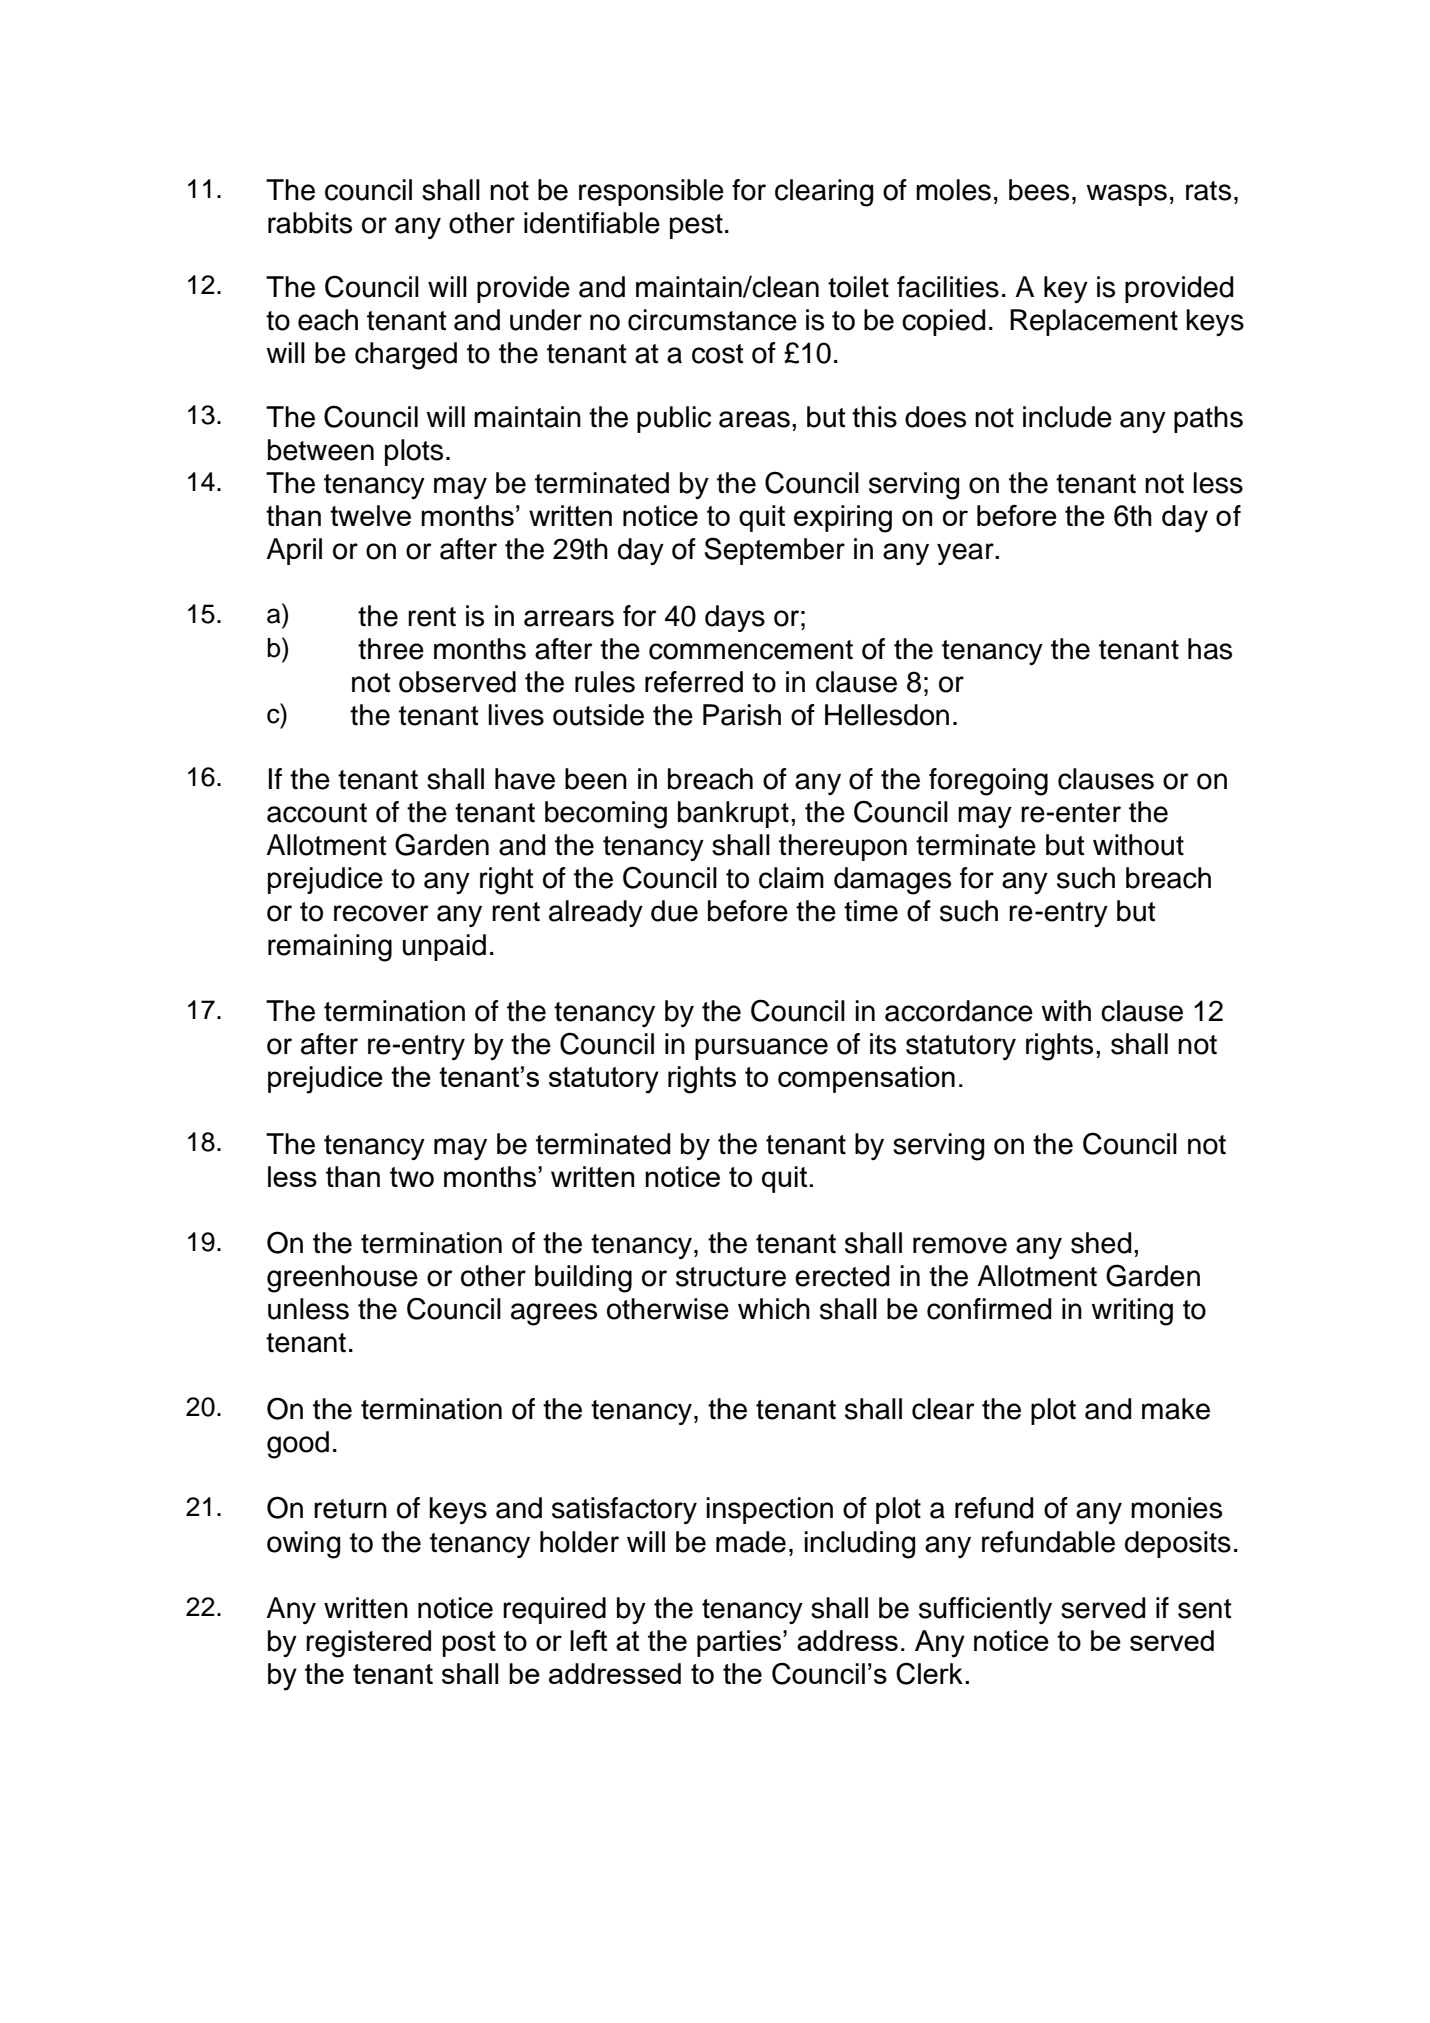 Image resolution: width=1430 pixels, height=2023 pixels. What do you see at coordinates (731, 1277) in the screenshot?
I see `structure` at bounding box center [731, 1277].
